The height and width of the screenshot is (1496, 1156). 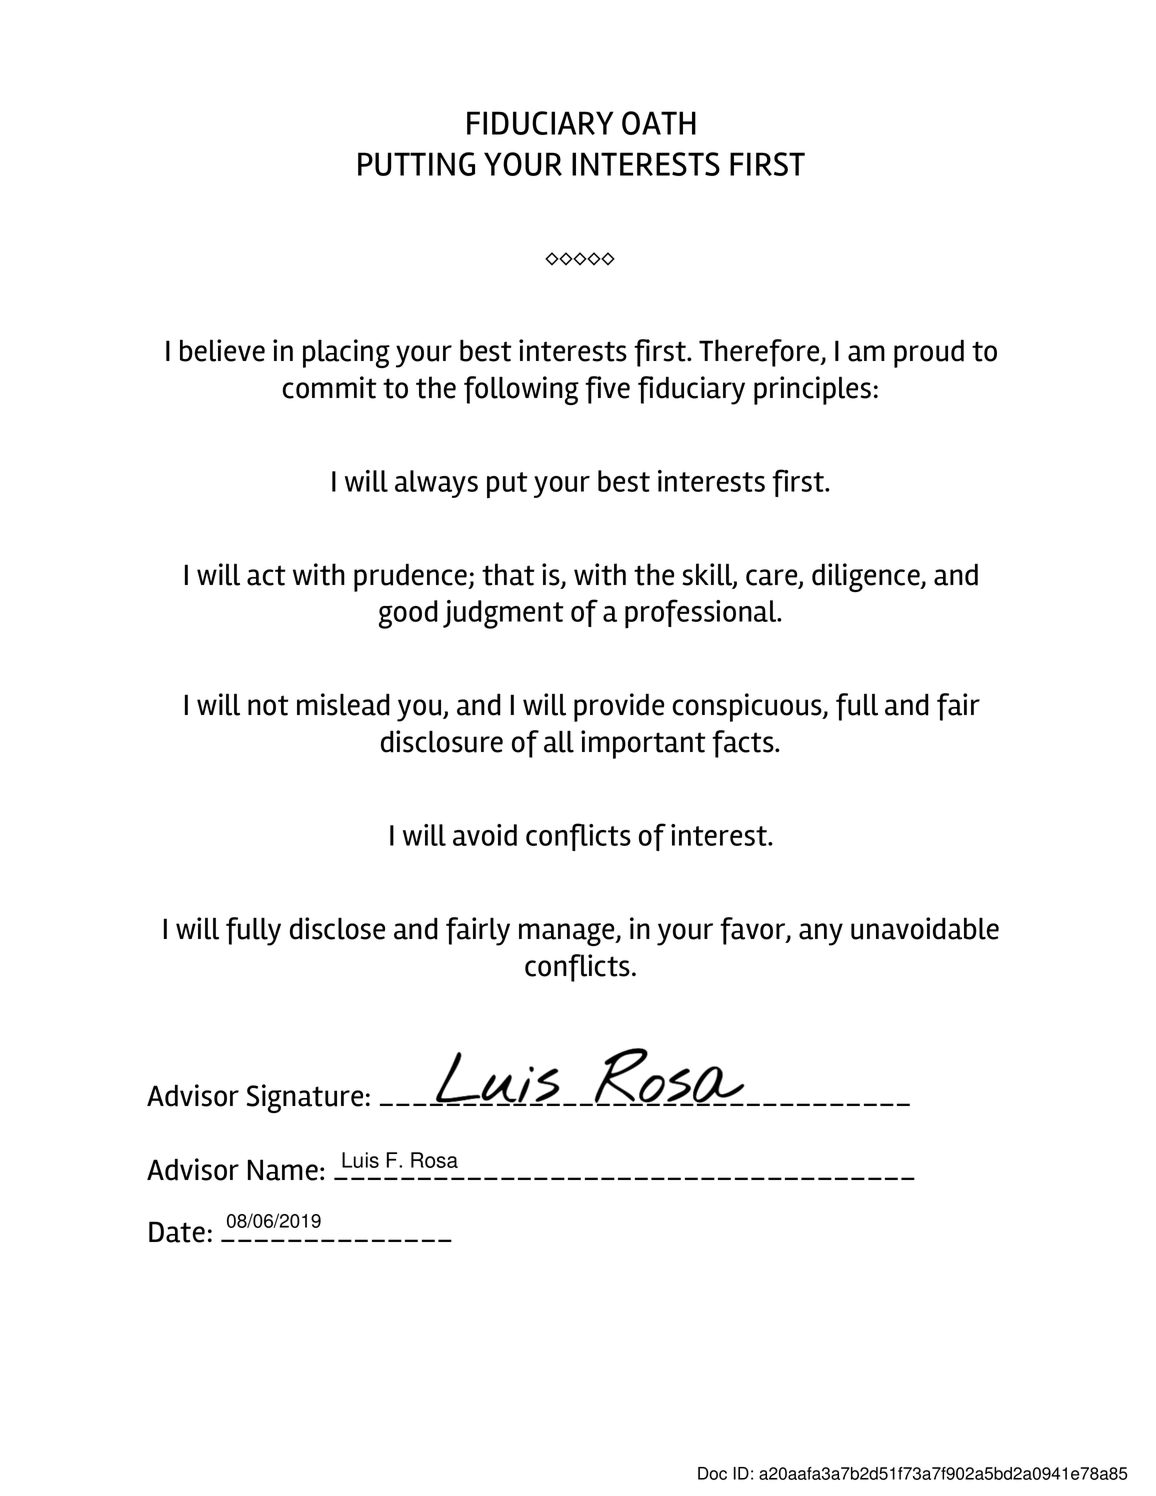 What do you see at coordinates (268, 705) in the screenshot?
I see `not` at bounding box center [268, 705].
